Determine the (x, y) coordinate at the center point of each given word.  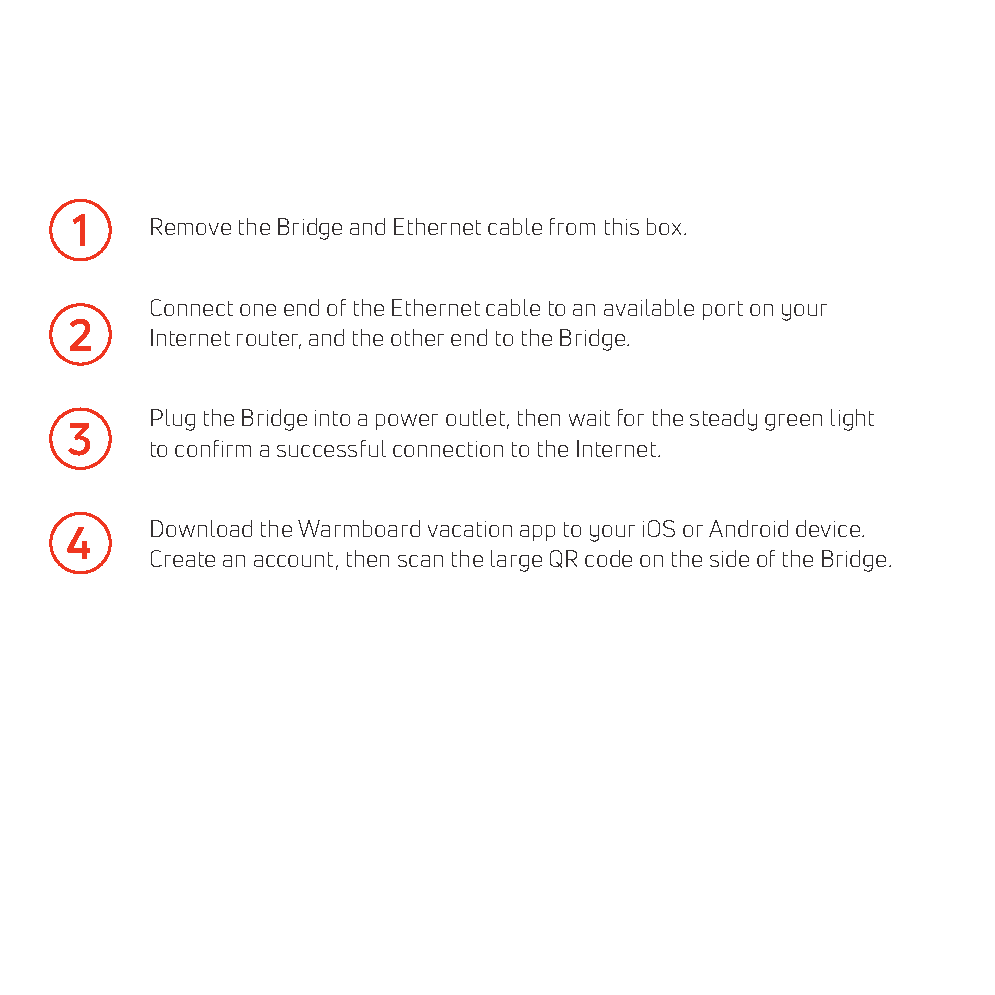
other (417, 337)
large (516, 561)
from (572, 226)
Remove (191, 226)
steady (723, 420)
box (666, 226)
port (723, 310)
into (332, 418)
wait (589, 418)
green (793, 422)
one (258, 310)
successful (331, 448)
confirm (213, 448)
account (293, 559)
